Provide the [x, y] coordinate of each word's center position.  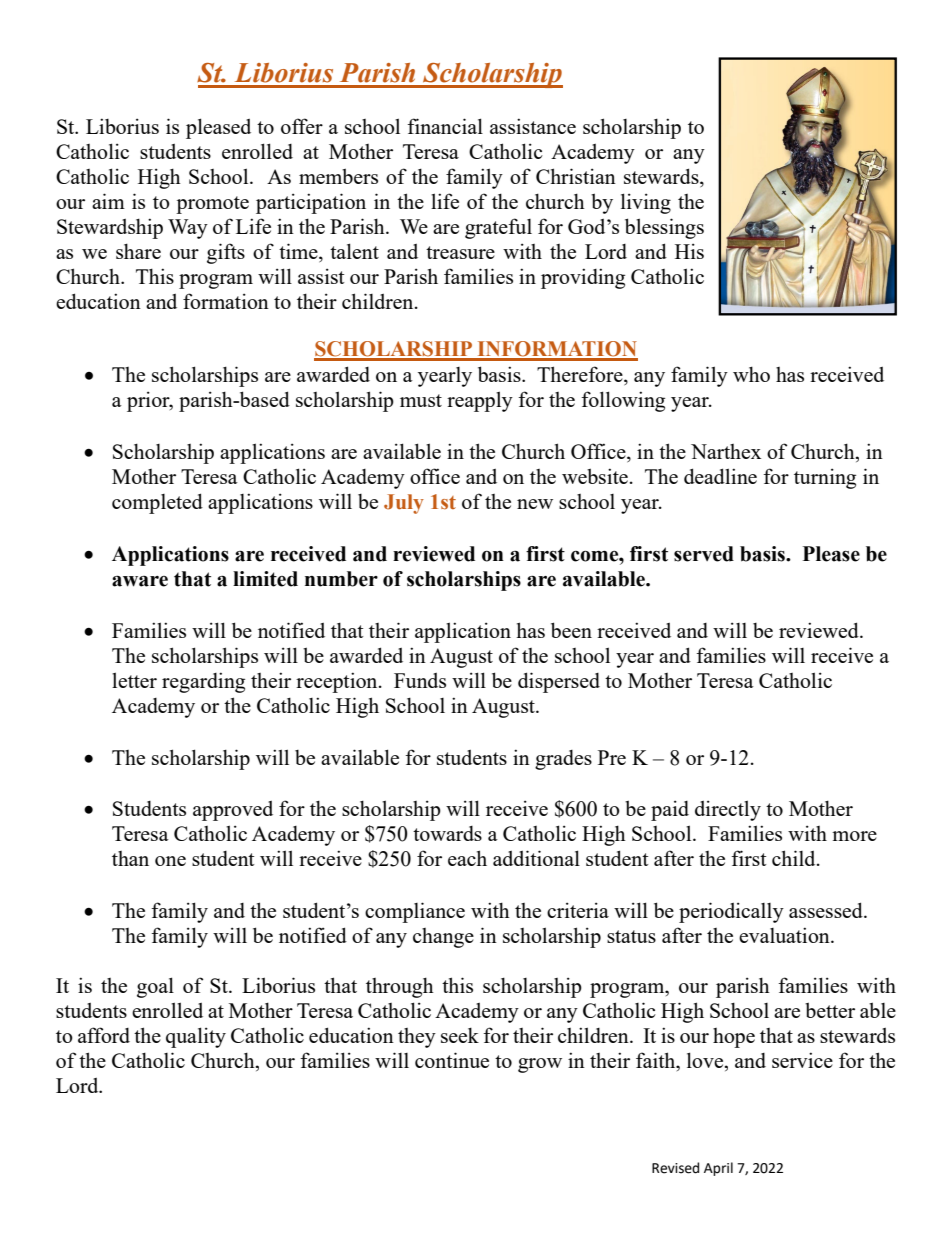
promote [212, 205]
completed [157, 503]
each [467, 858]
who [751, 374]
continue [452, 1060]
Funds [420, 680]
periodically [731, 912]
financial [445, 126]
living [646, 203]
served [704, 554]
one [170, 861]
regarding [203, 682]
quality [196, 1037]
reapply [480, 401]
